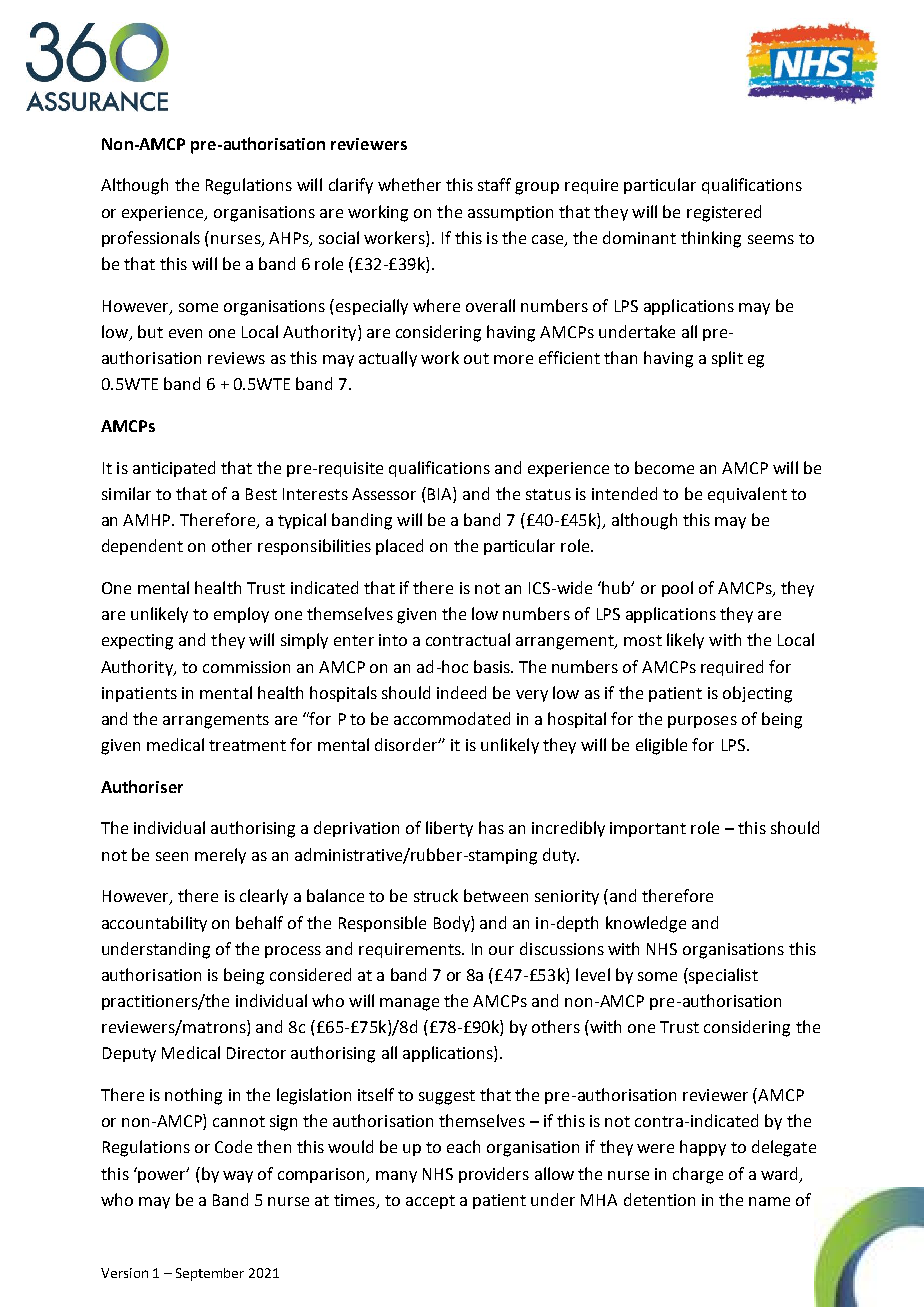 This screenshot has width=924, height=1308. I want to click on assumption, so click(510, 213).
